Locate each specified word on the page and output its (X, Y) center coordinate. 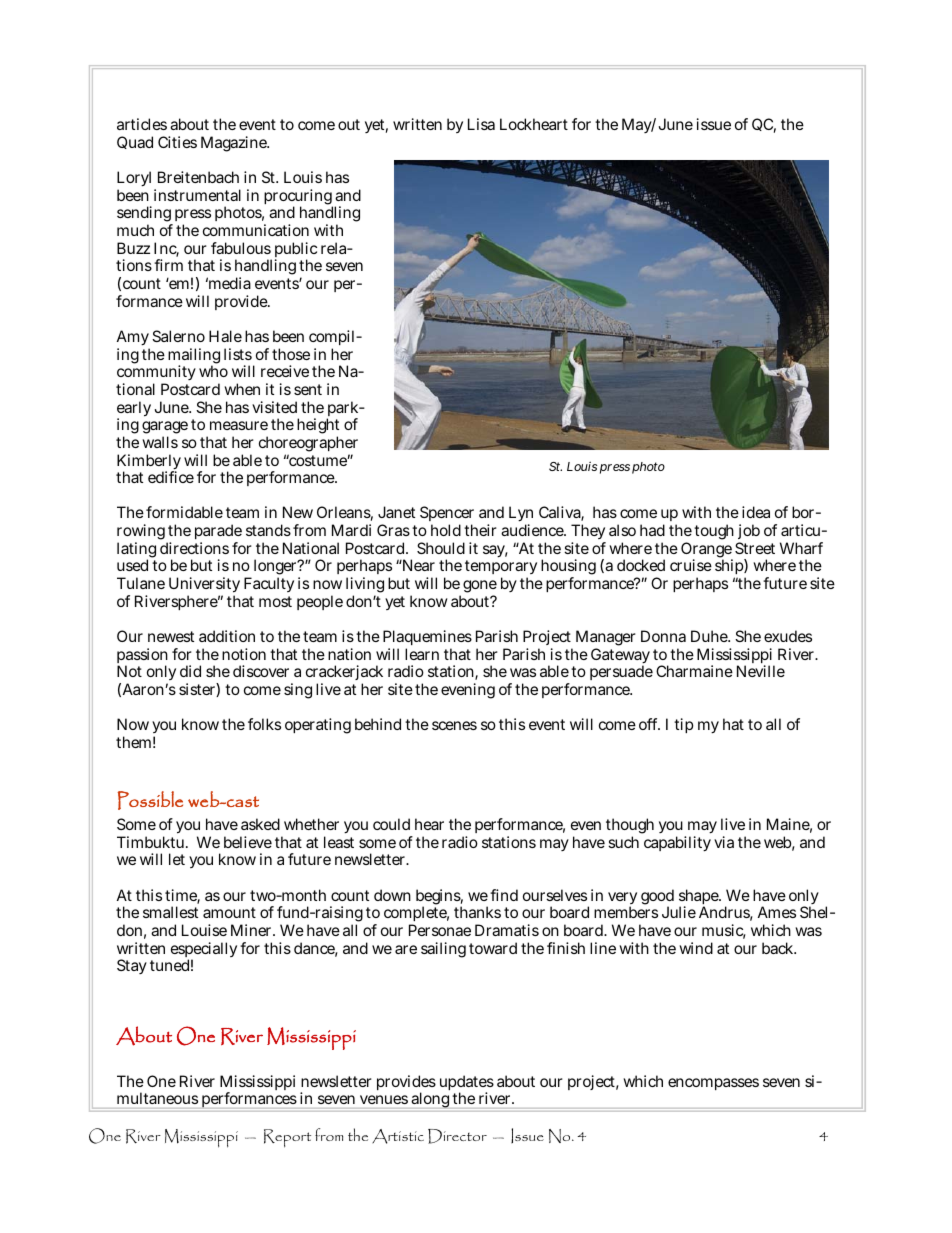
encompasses (713, 1084)
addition (227, 636)
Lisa (481, 124)
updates (467, 1084)
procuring (299, 198)
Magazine (235, 144)
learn (422, 654)
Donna (663, 636)
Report (287, 1138)
